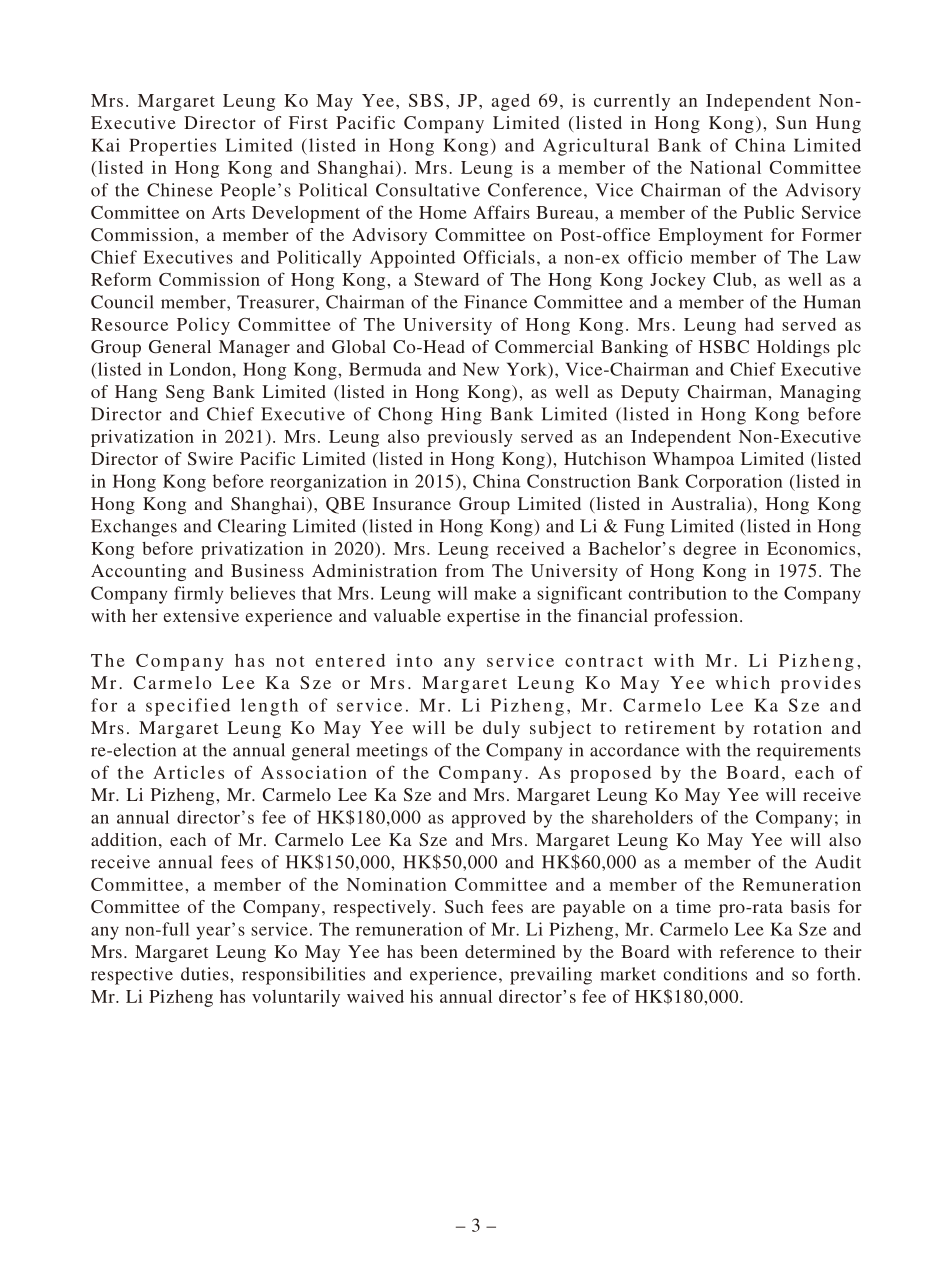 The width and height of the document is (952, 1270). I want to click on aged, so click(511, 102).
